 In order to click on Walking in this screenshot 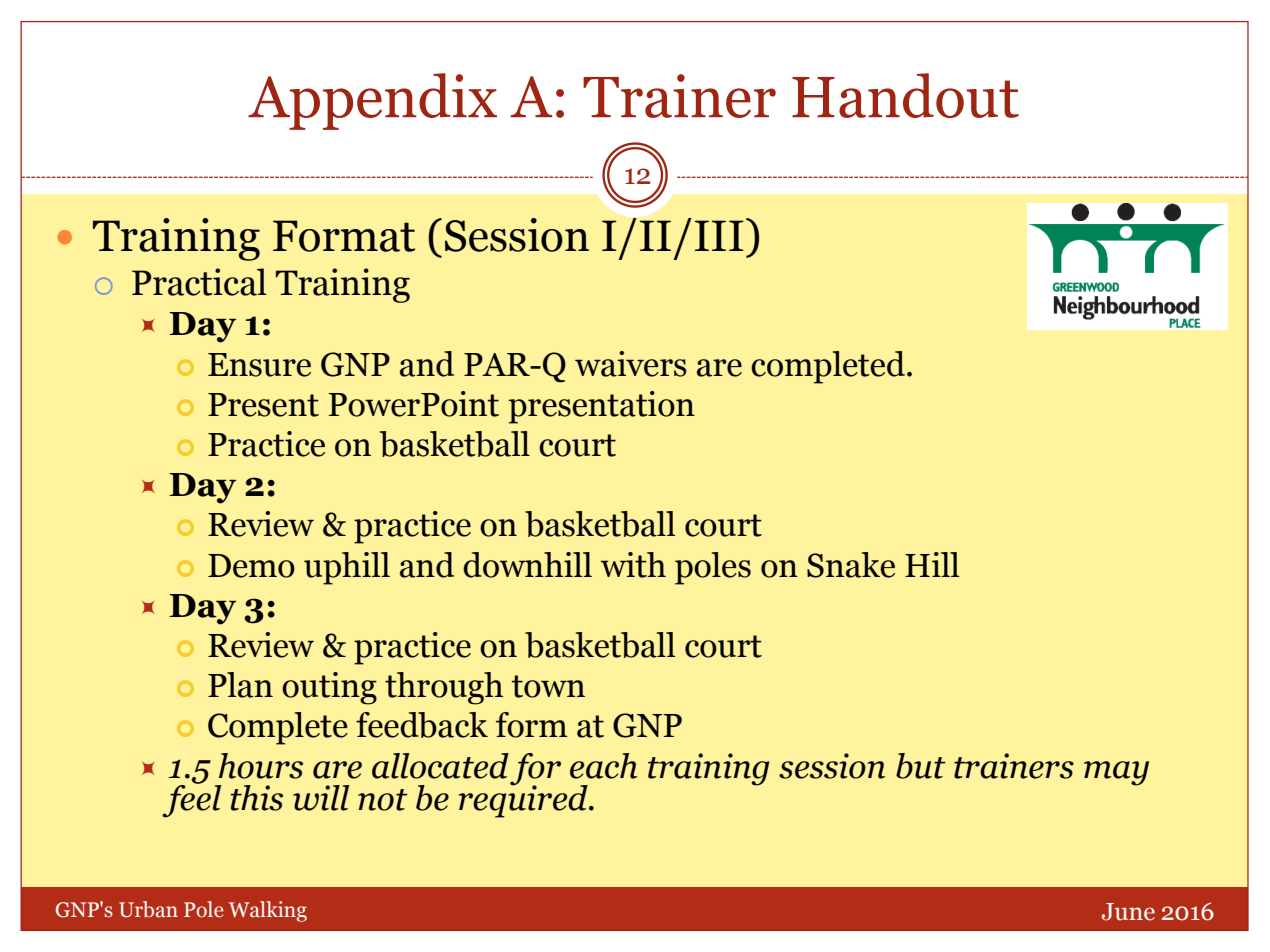, I will do `click(268, 911)`.
